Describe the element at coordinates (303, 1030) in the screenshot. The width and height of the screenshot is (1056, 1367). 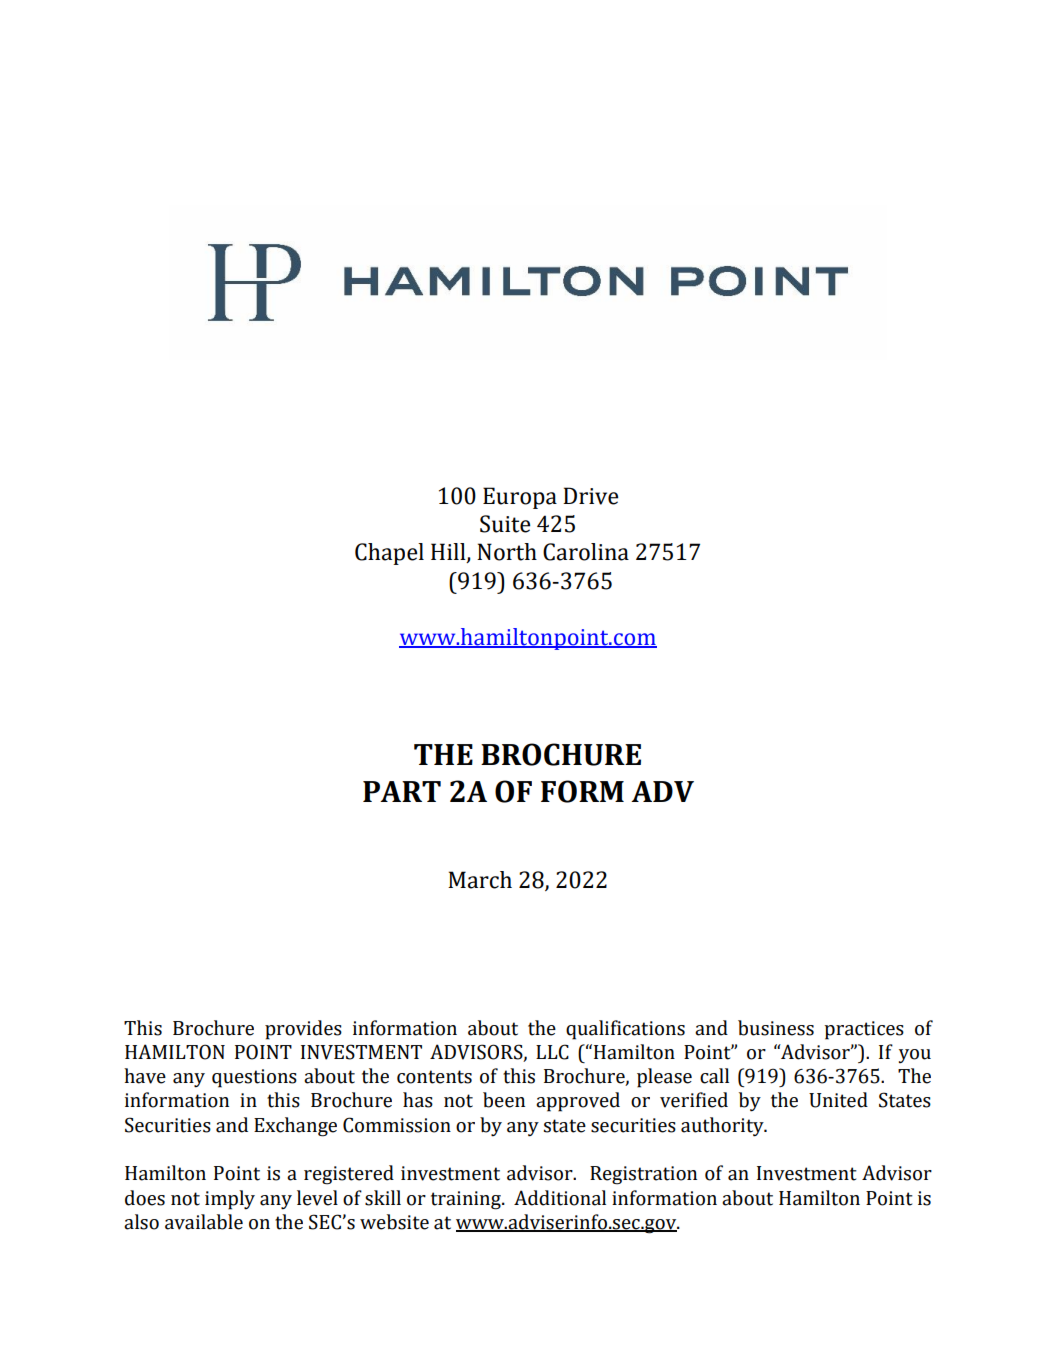
I see `provides` at that location.
